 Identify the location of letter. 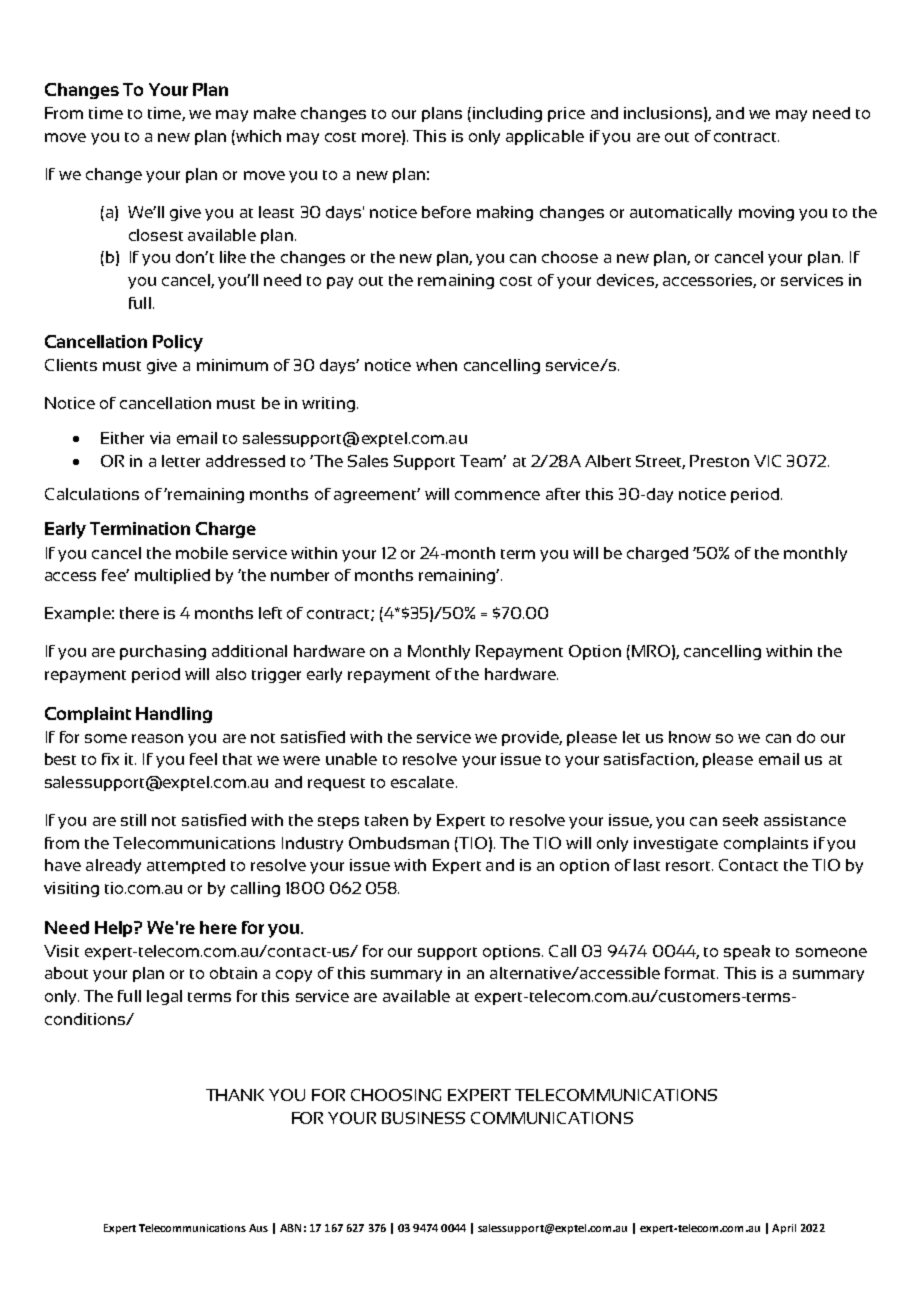
(181, 461).
